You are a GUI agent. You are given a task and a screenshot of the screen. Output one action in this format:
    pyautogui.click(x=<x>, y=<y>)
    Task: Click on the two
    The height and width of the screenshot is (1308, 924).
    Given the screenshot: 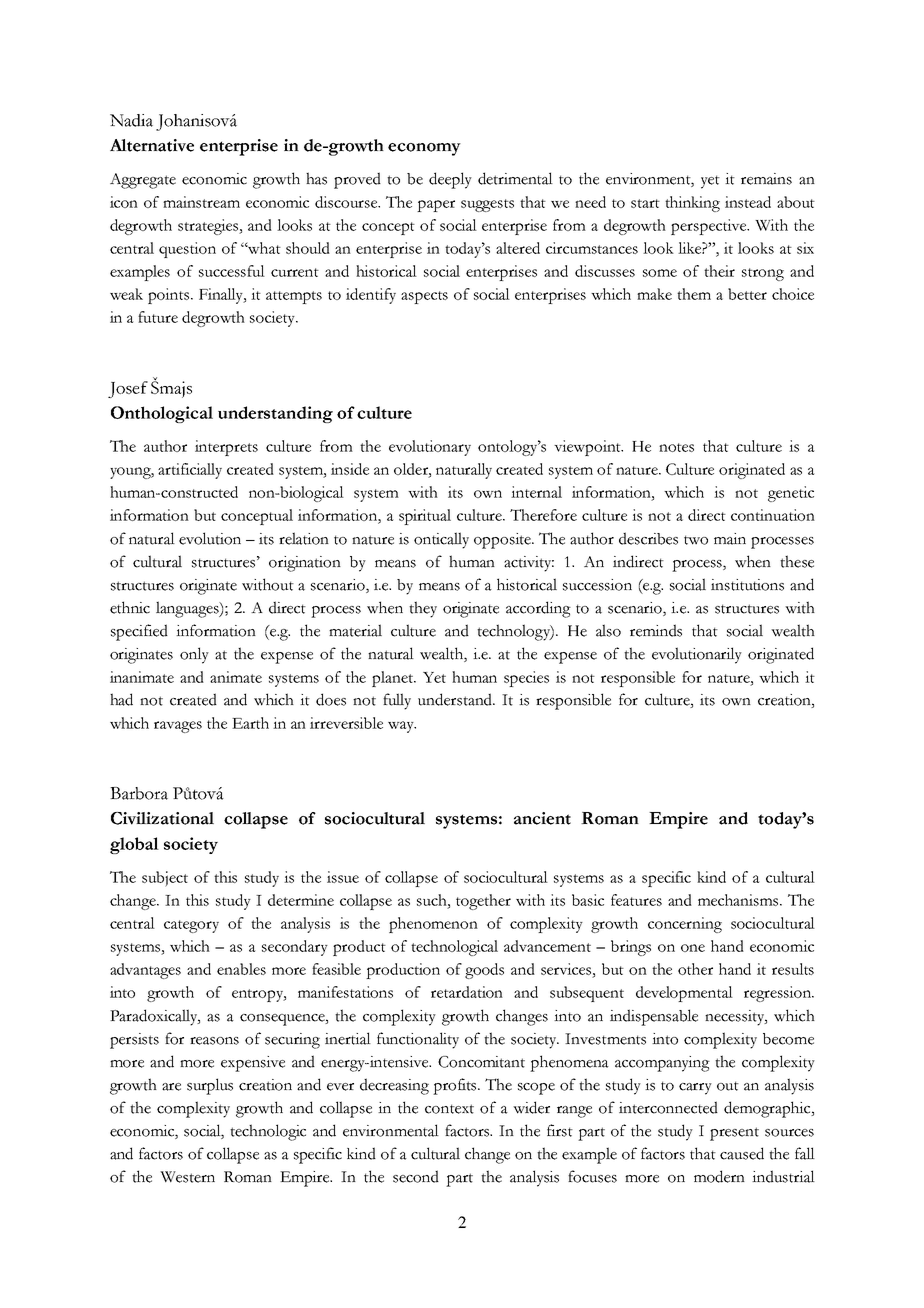 What is the action you would take?
    pyautogui.click(x=696, y=540)
